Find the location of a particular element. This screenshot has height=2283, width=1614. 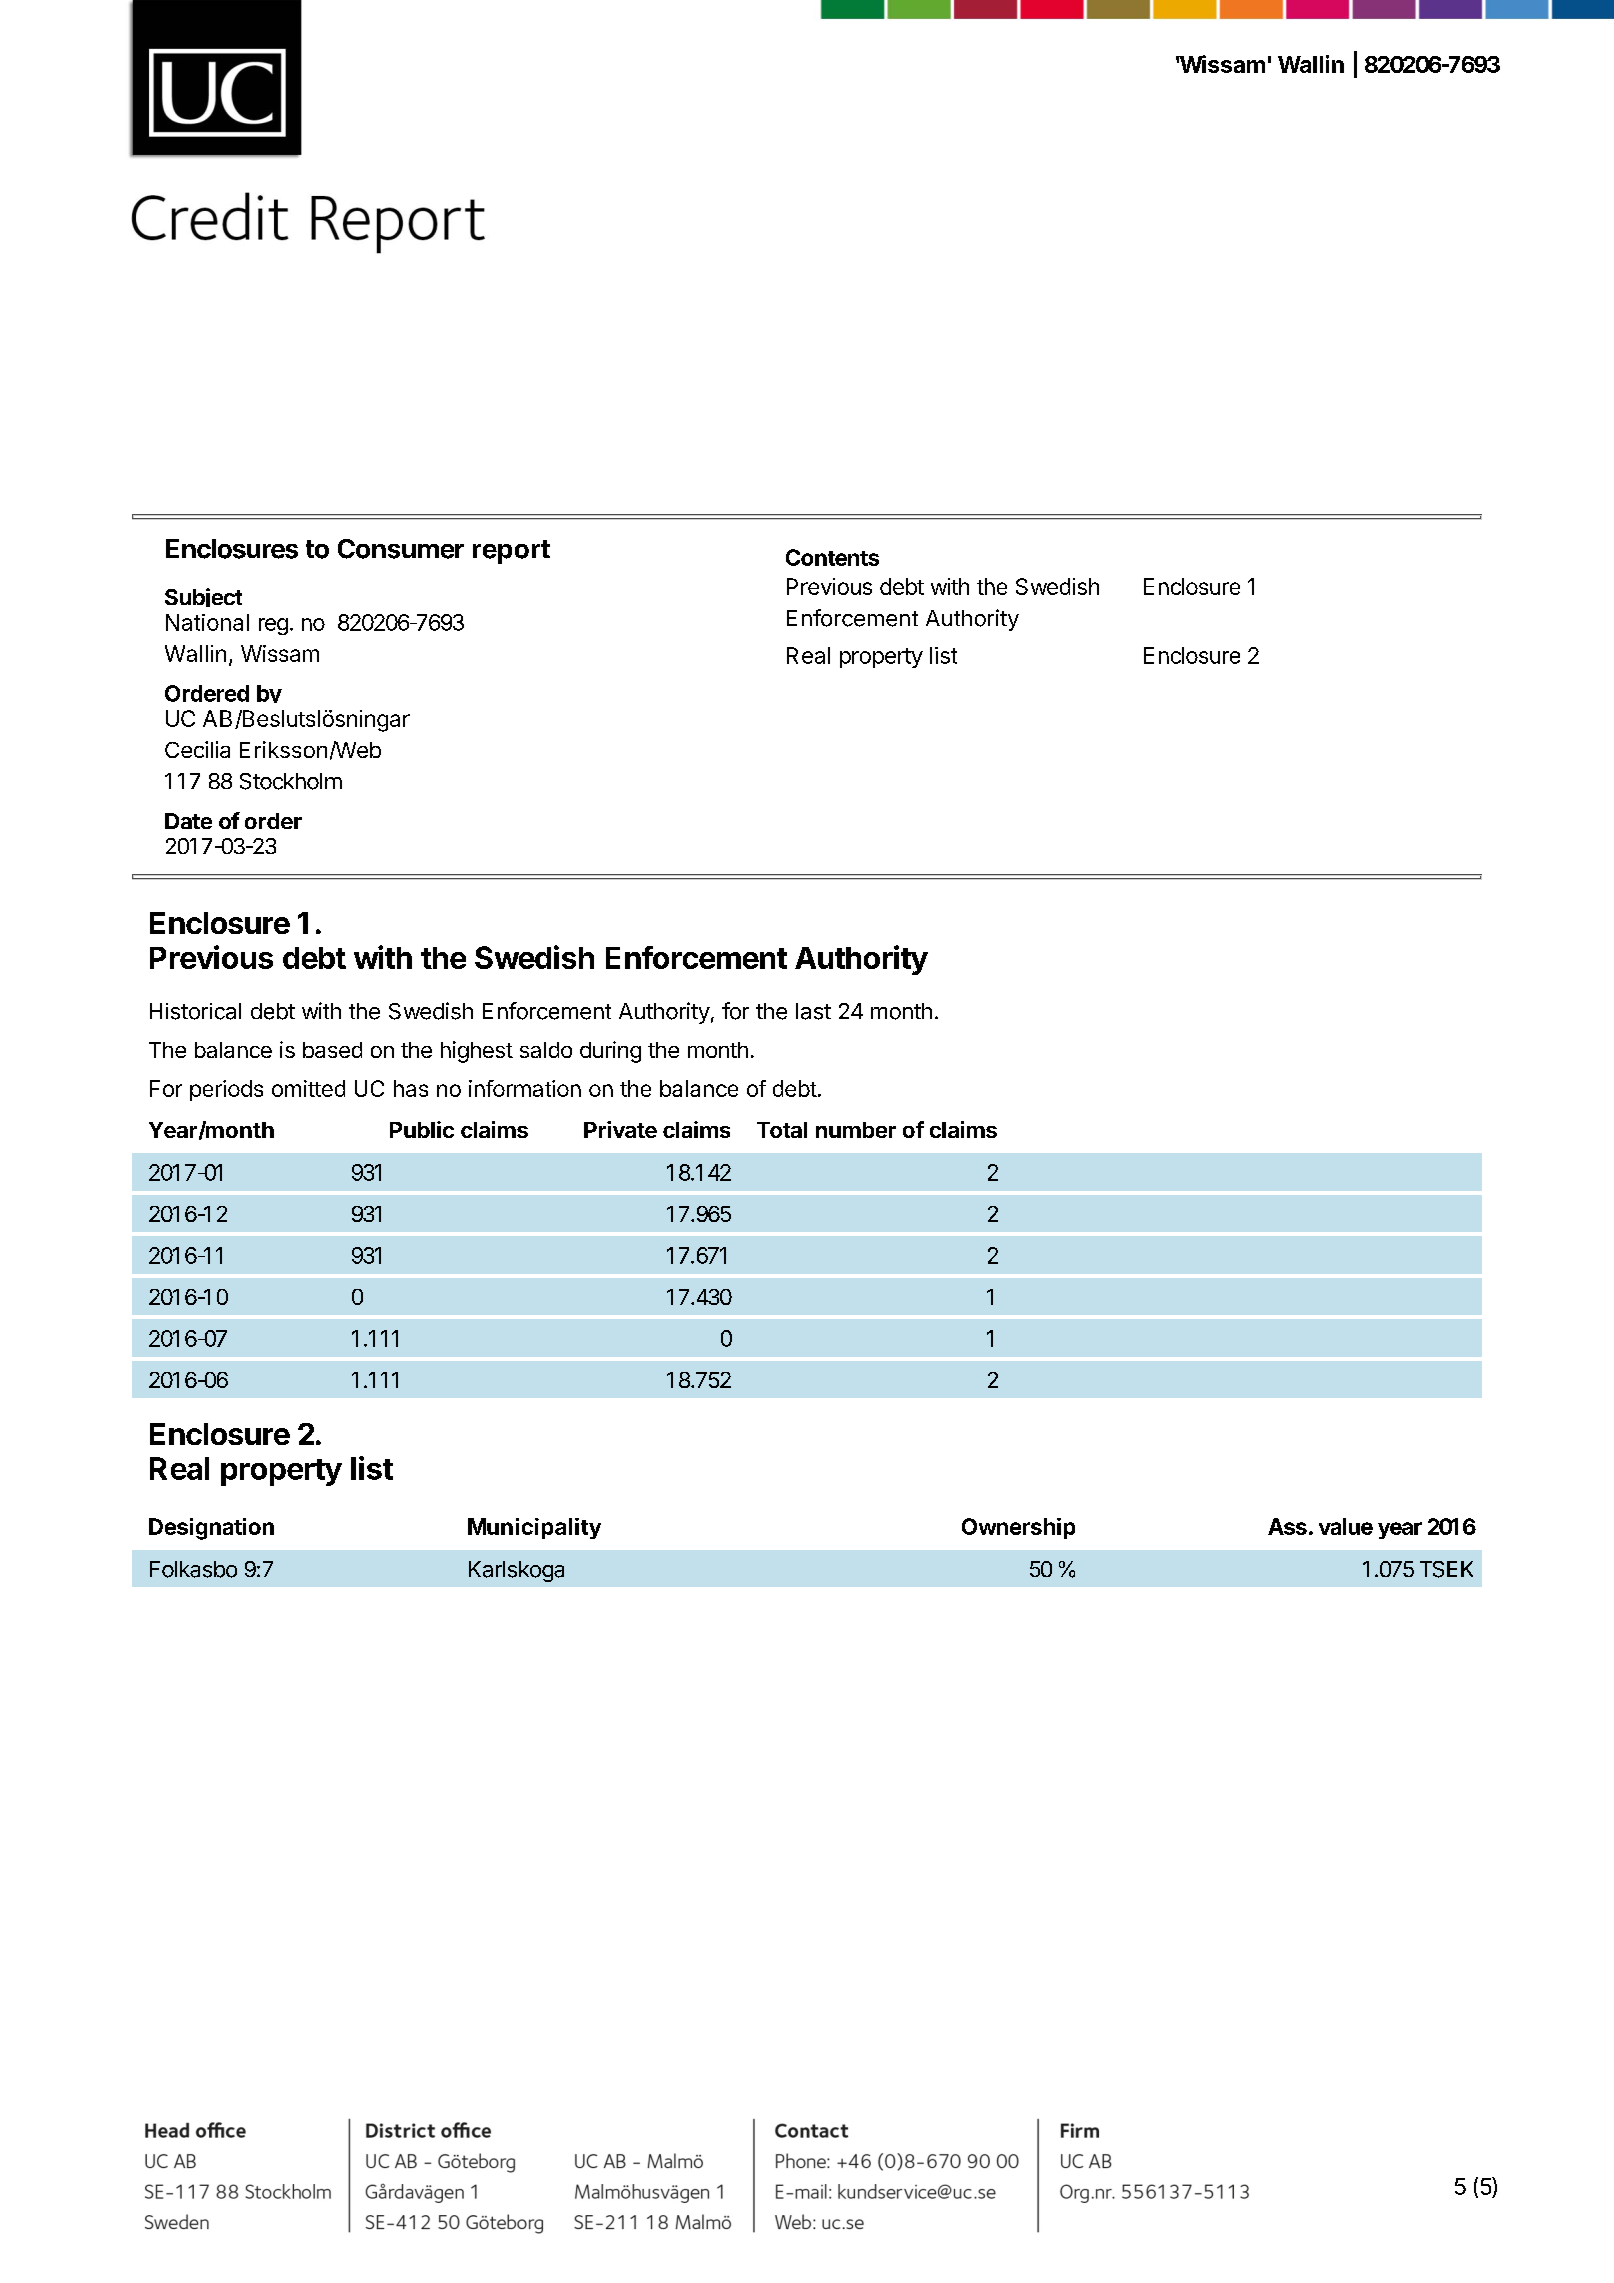

Designation is located at coordinates (211, 1529).
